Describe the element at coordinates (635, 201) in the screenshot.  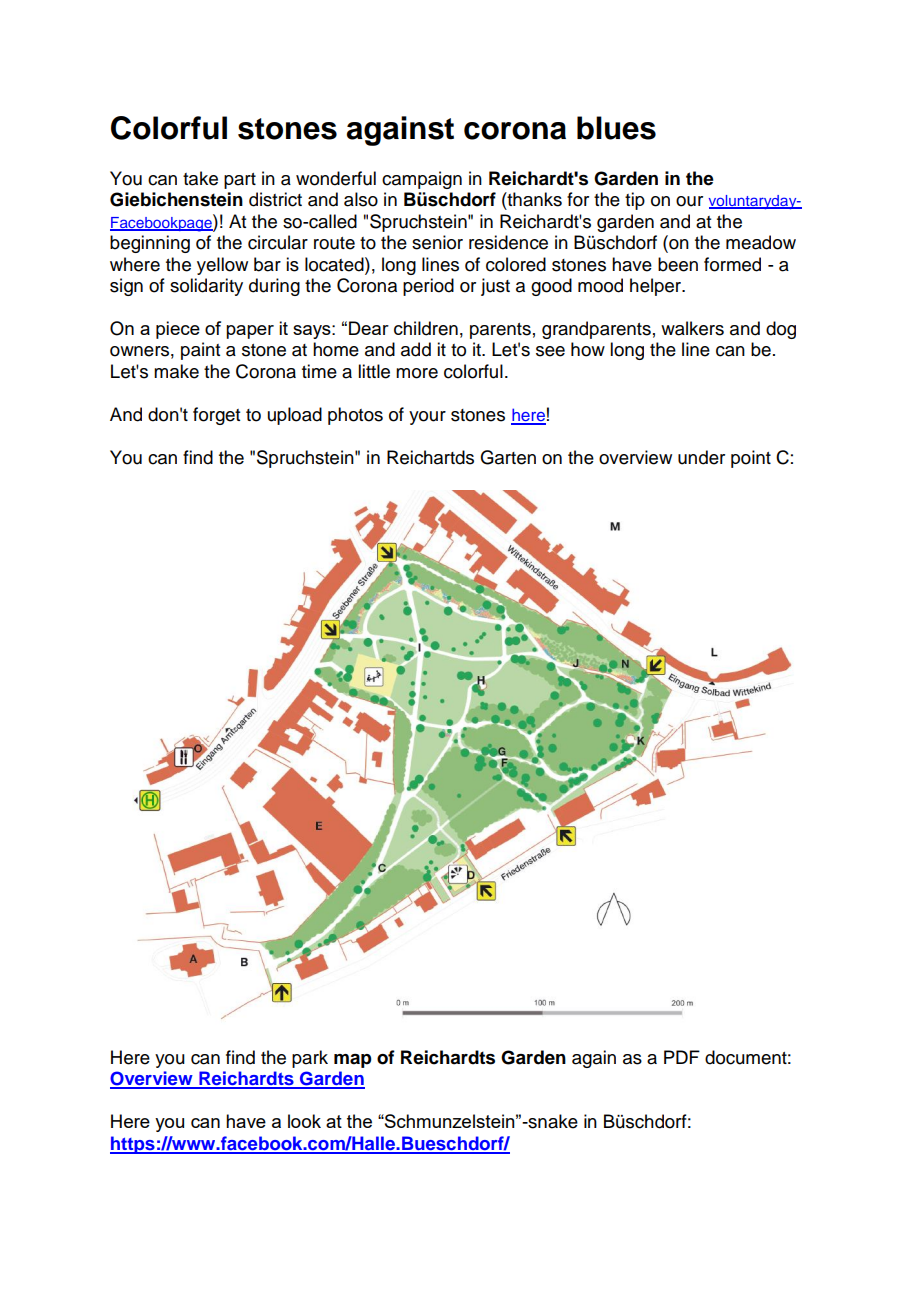
I see `tip` at that location.
